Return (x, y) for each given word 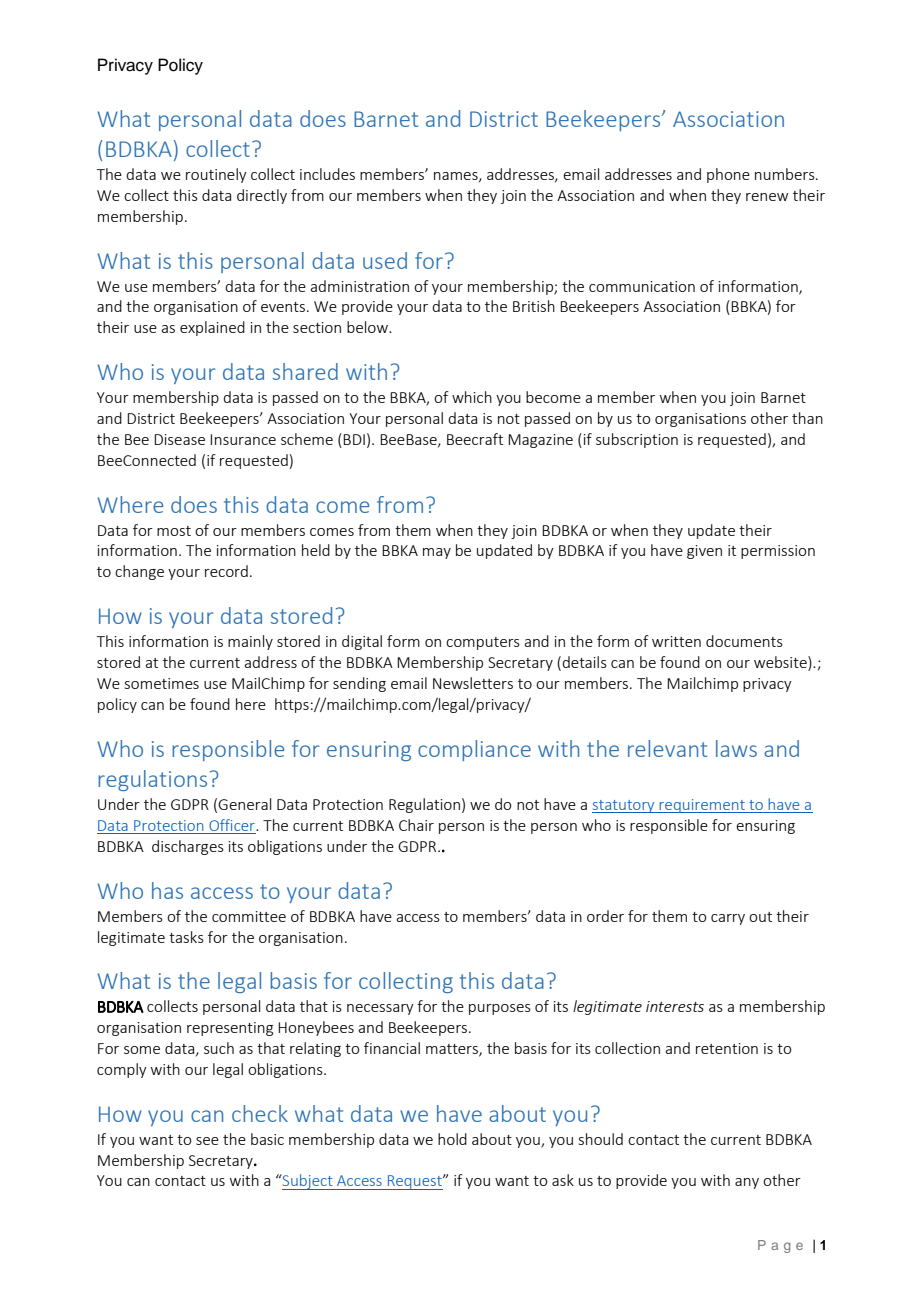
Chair (416, 825)
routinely (216, 175)
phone (728, 175)
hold (452, 1139)
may (437, 553)
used (385, 260)
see (207, 1141)
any (747, 1183)
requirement (702, 806)
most (174, 531)
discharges (188, 847)
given (704, 552)
